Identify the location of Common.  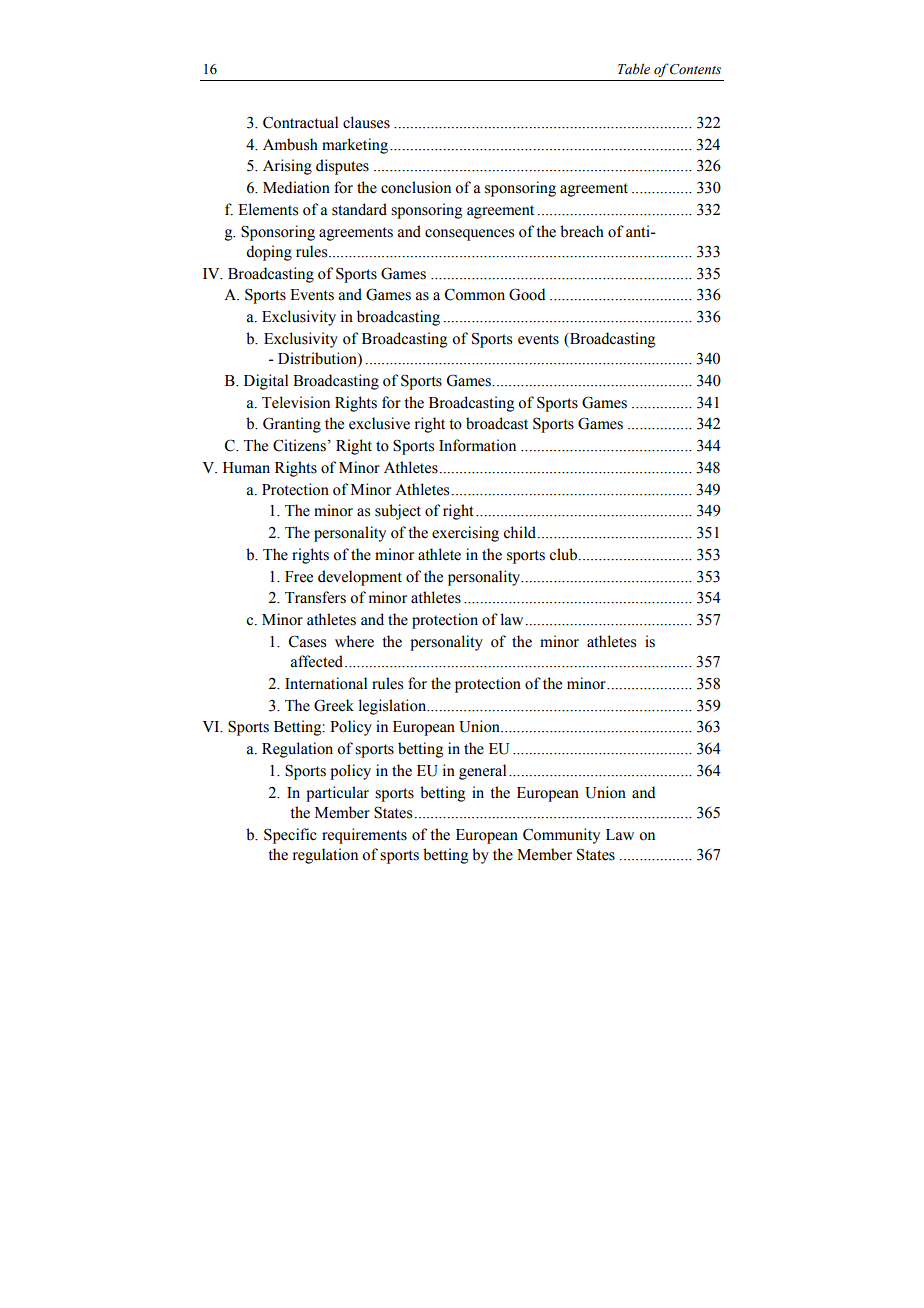
(475, 294).
